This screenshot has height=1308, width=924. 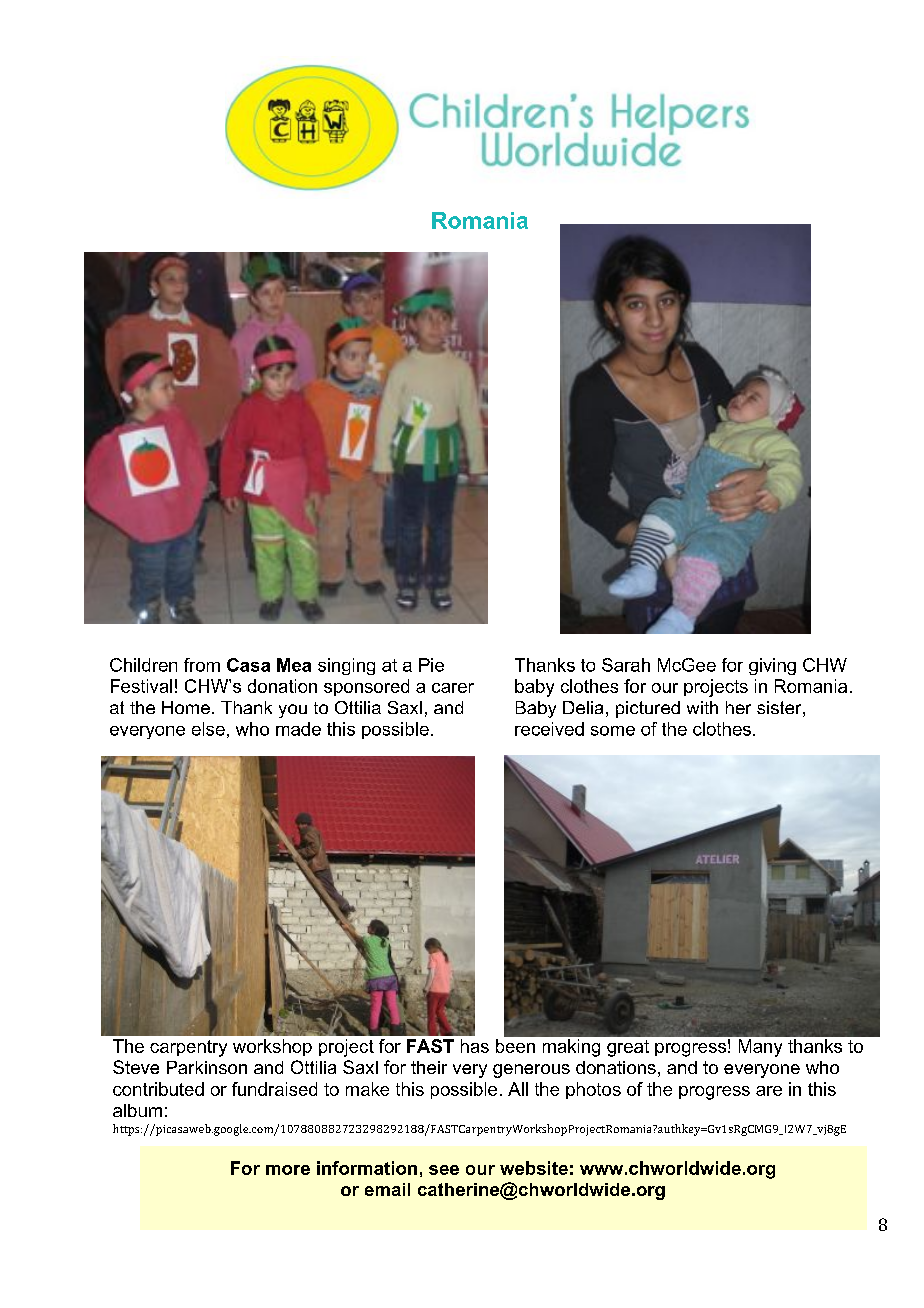 I want to click on with, so click(x=702, y=707).
